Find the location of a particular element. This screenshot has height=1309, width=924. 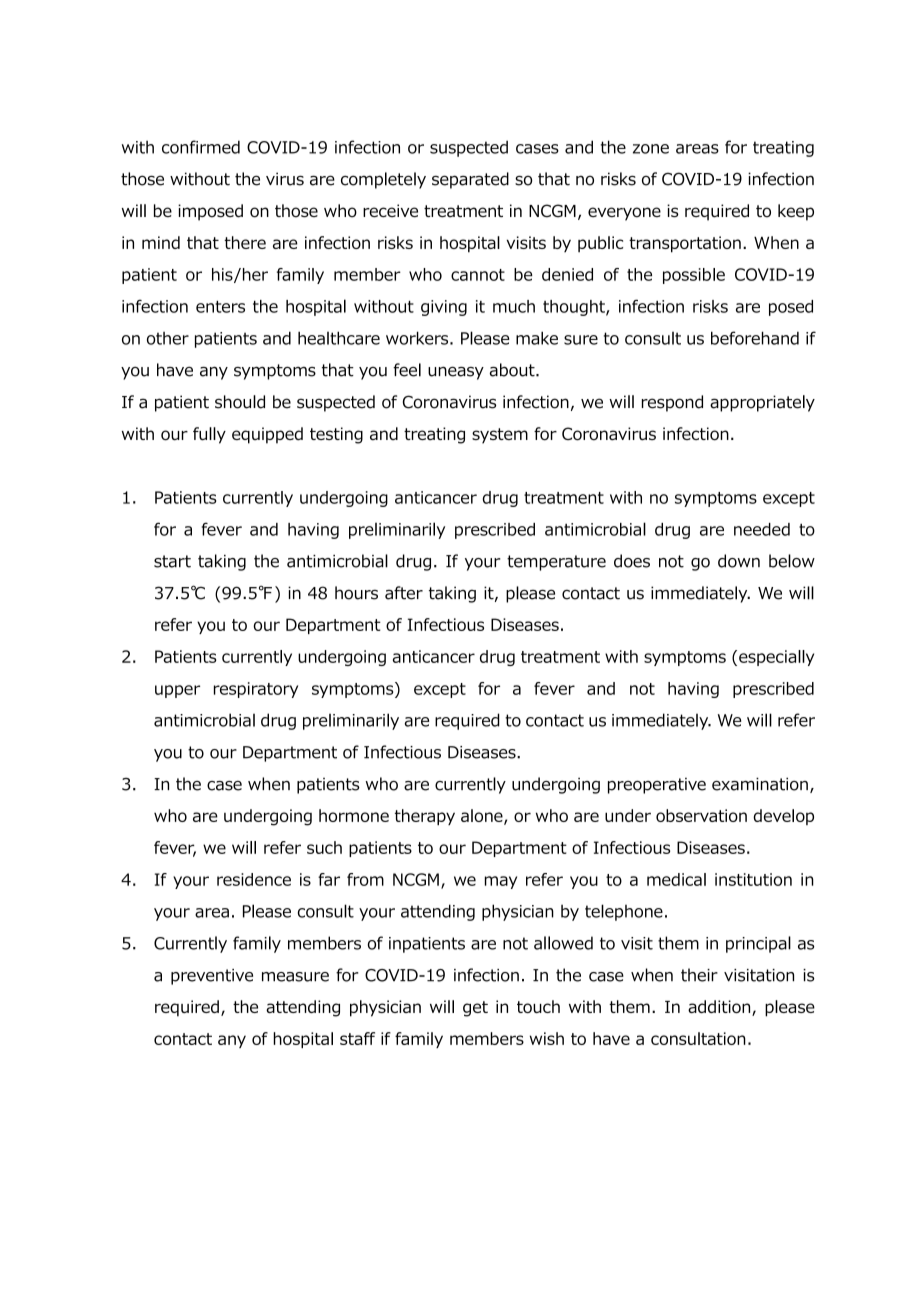

separated is located at coordinates (470, 180).
